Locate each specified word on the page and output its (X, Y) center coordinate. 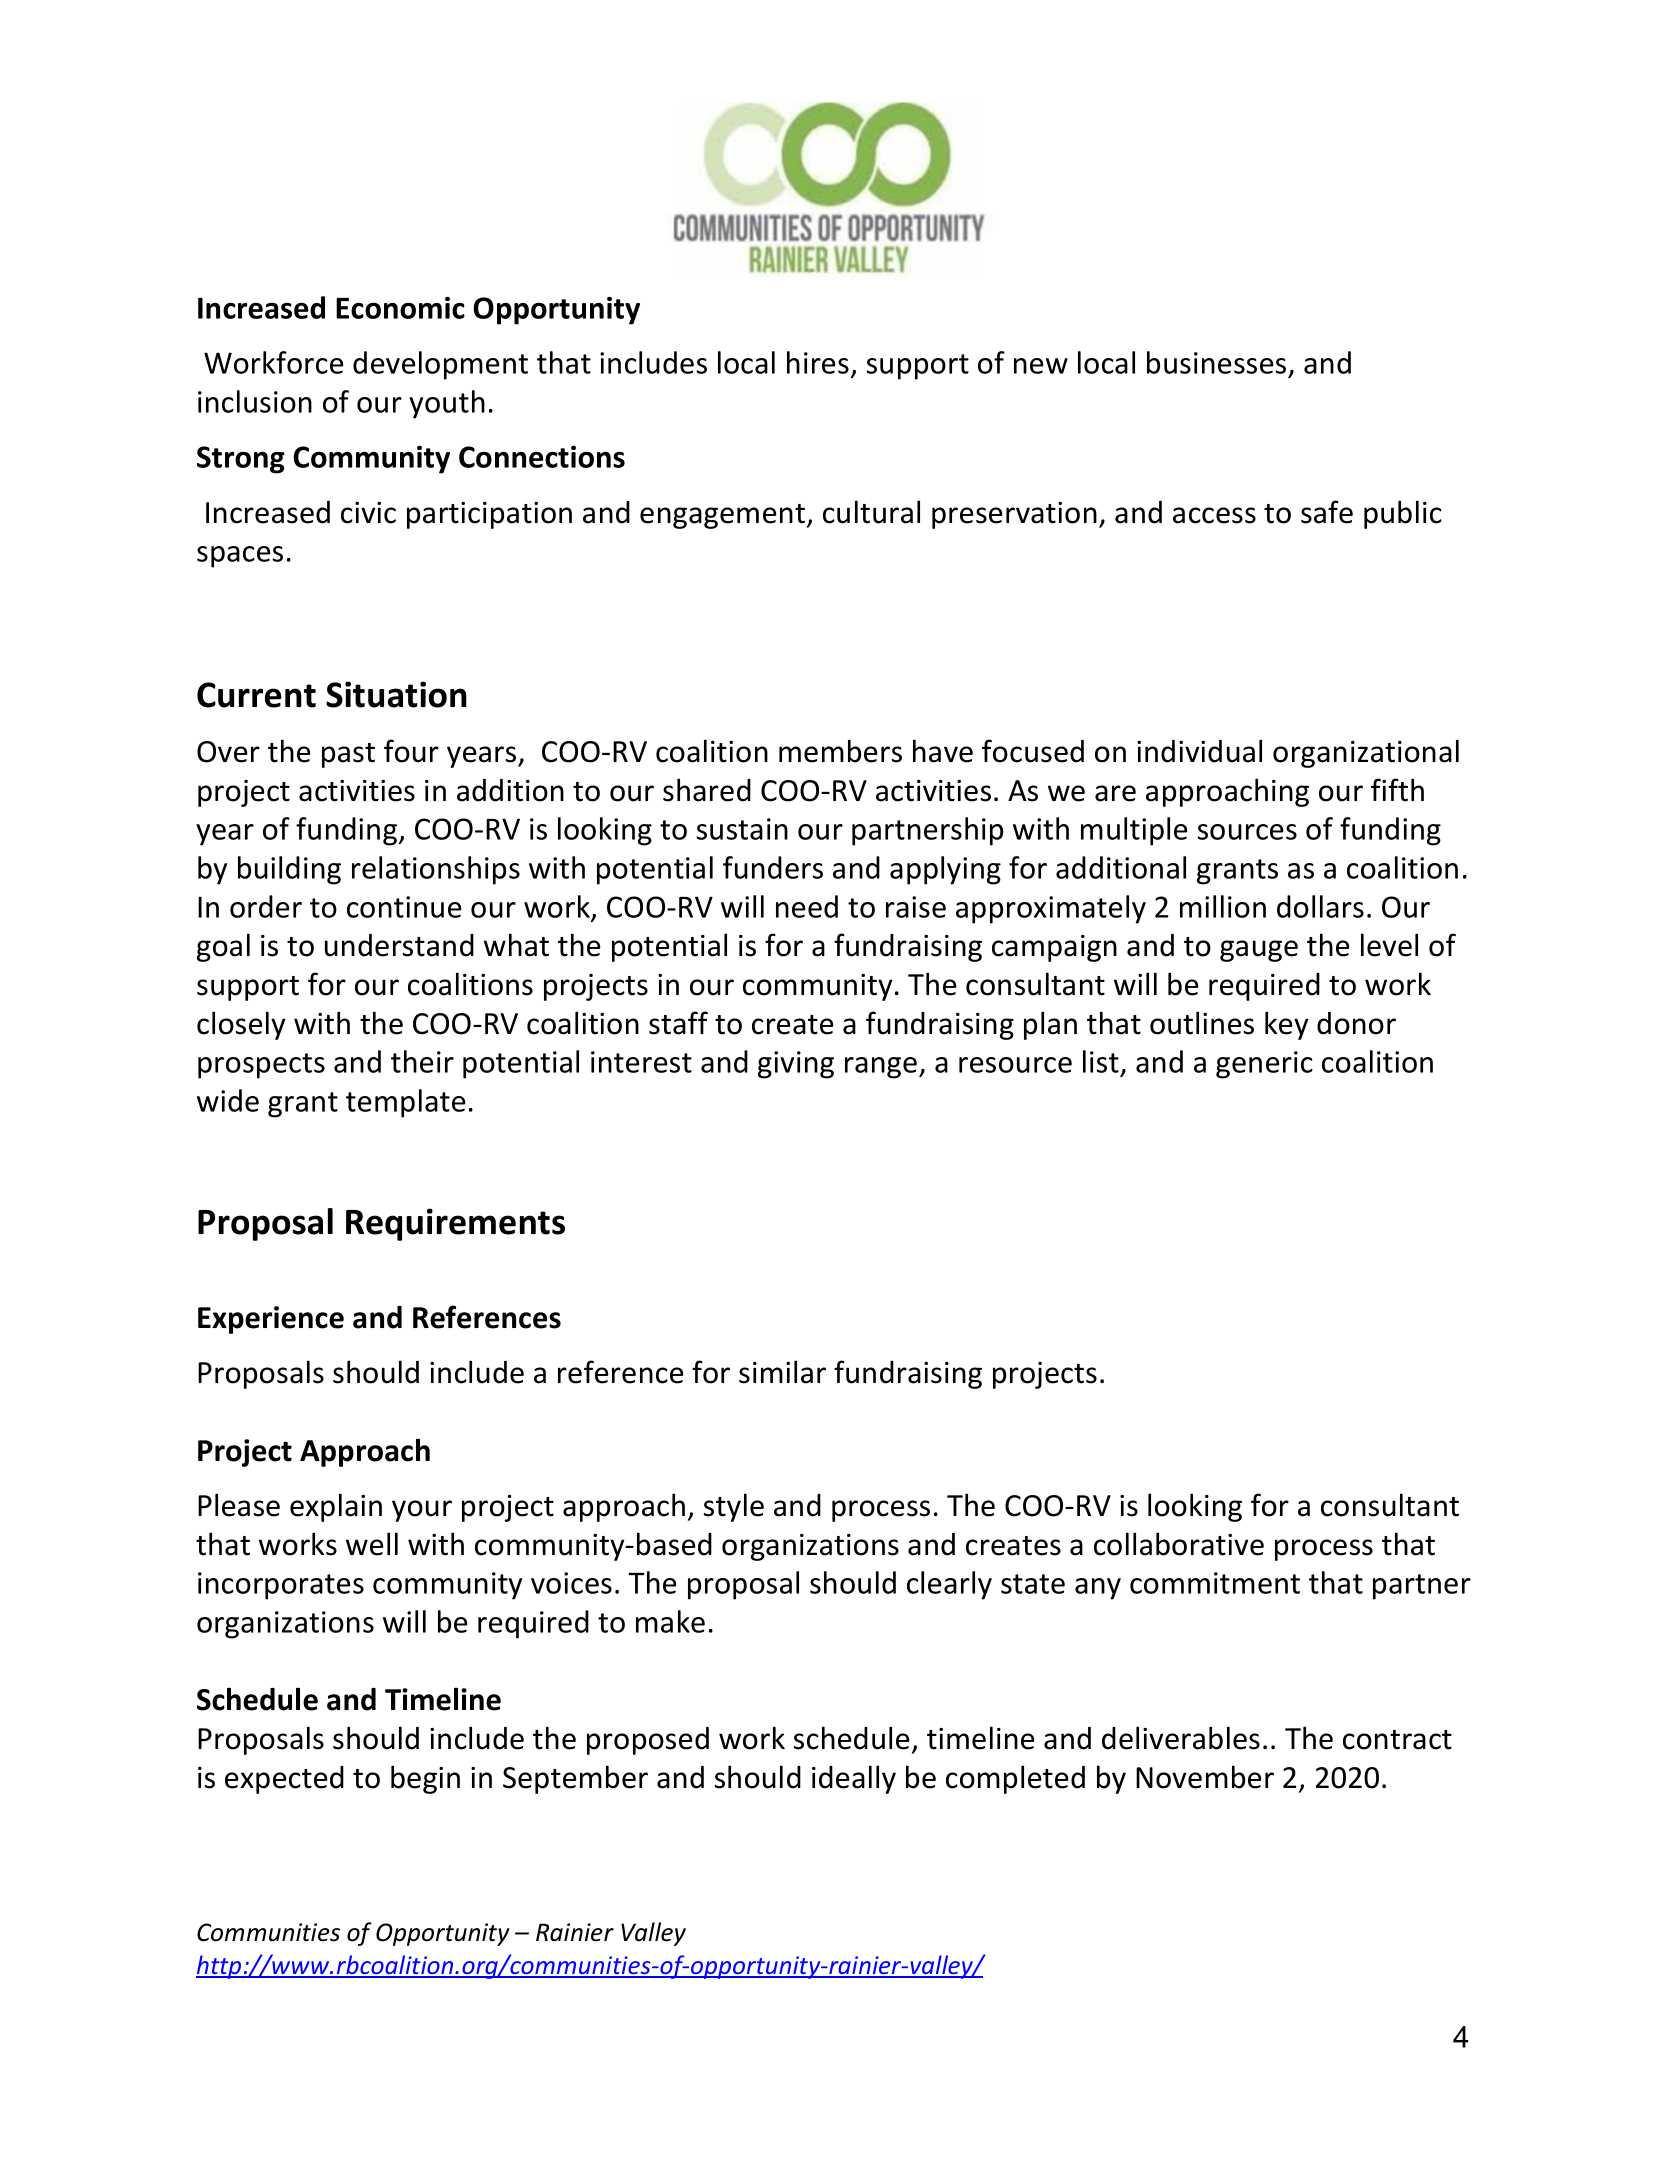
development (440, 365)
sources (1247, 832)
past (348, 755)
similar (782, 1372)
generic (1264, 1065)
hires (818, 362)
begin (425, 1779)
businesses (1216, 362)
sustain (742, 829)
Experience (271, 1320)
